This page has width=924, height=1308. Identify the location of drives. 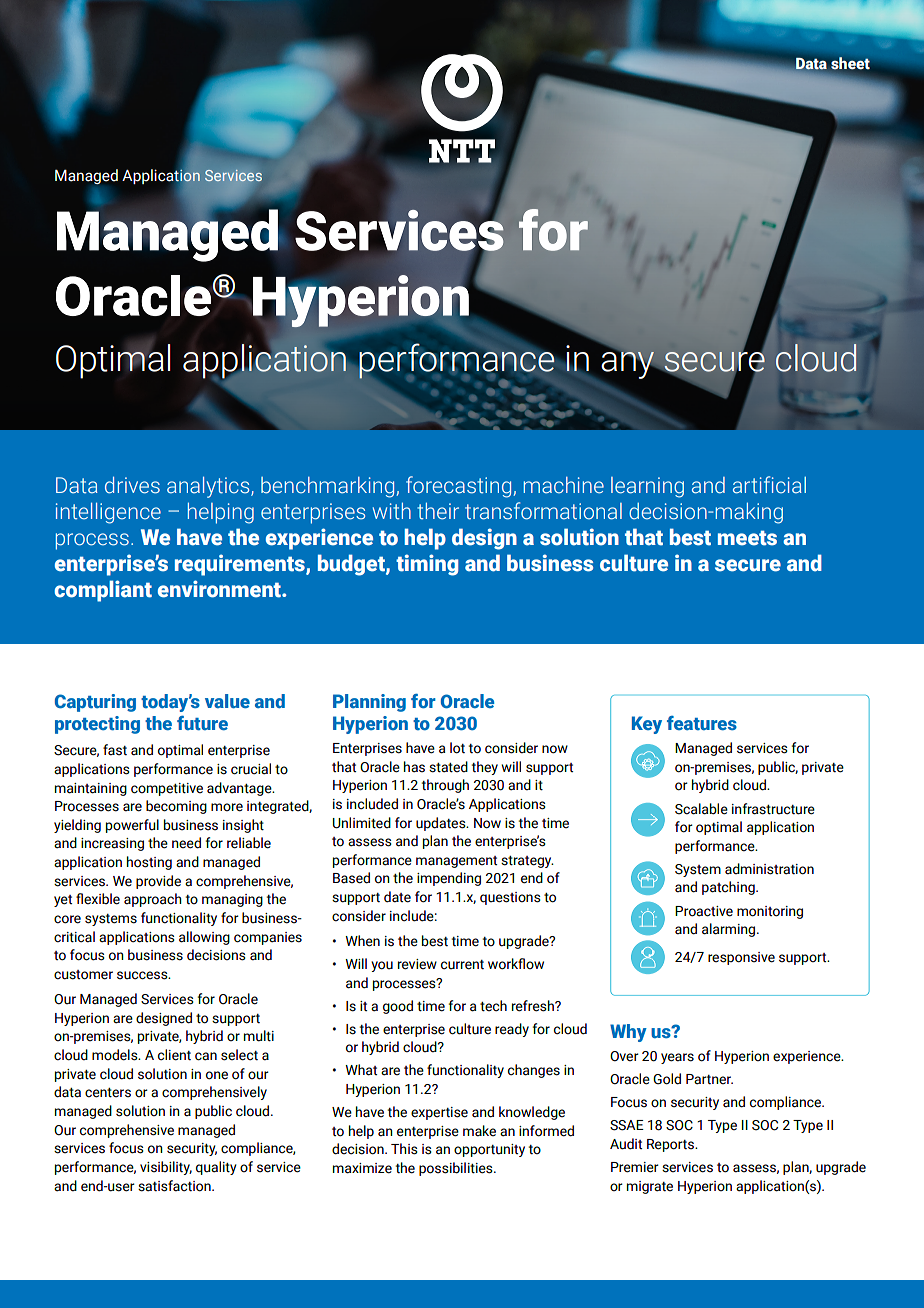
(132, 485).
